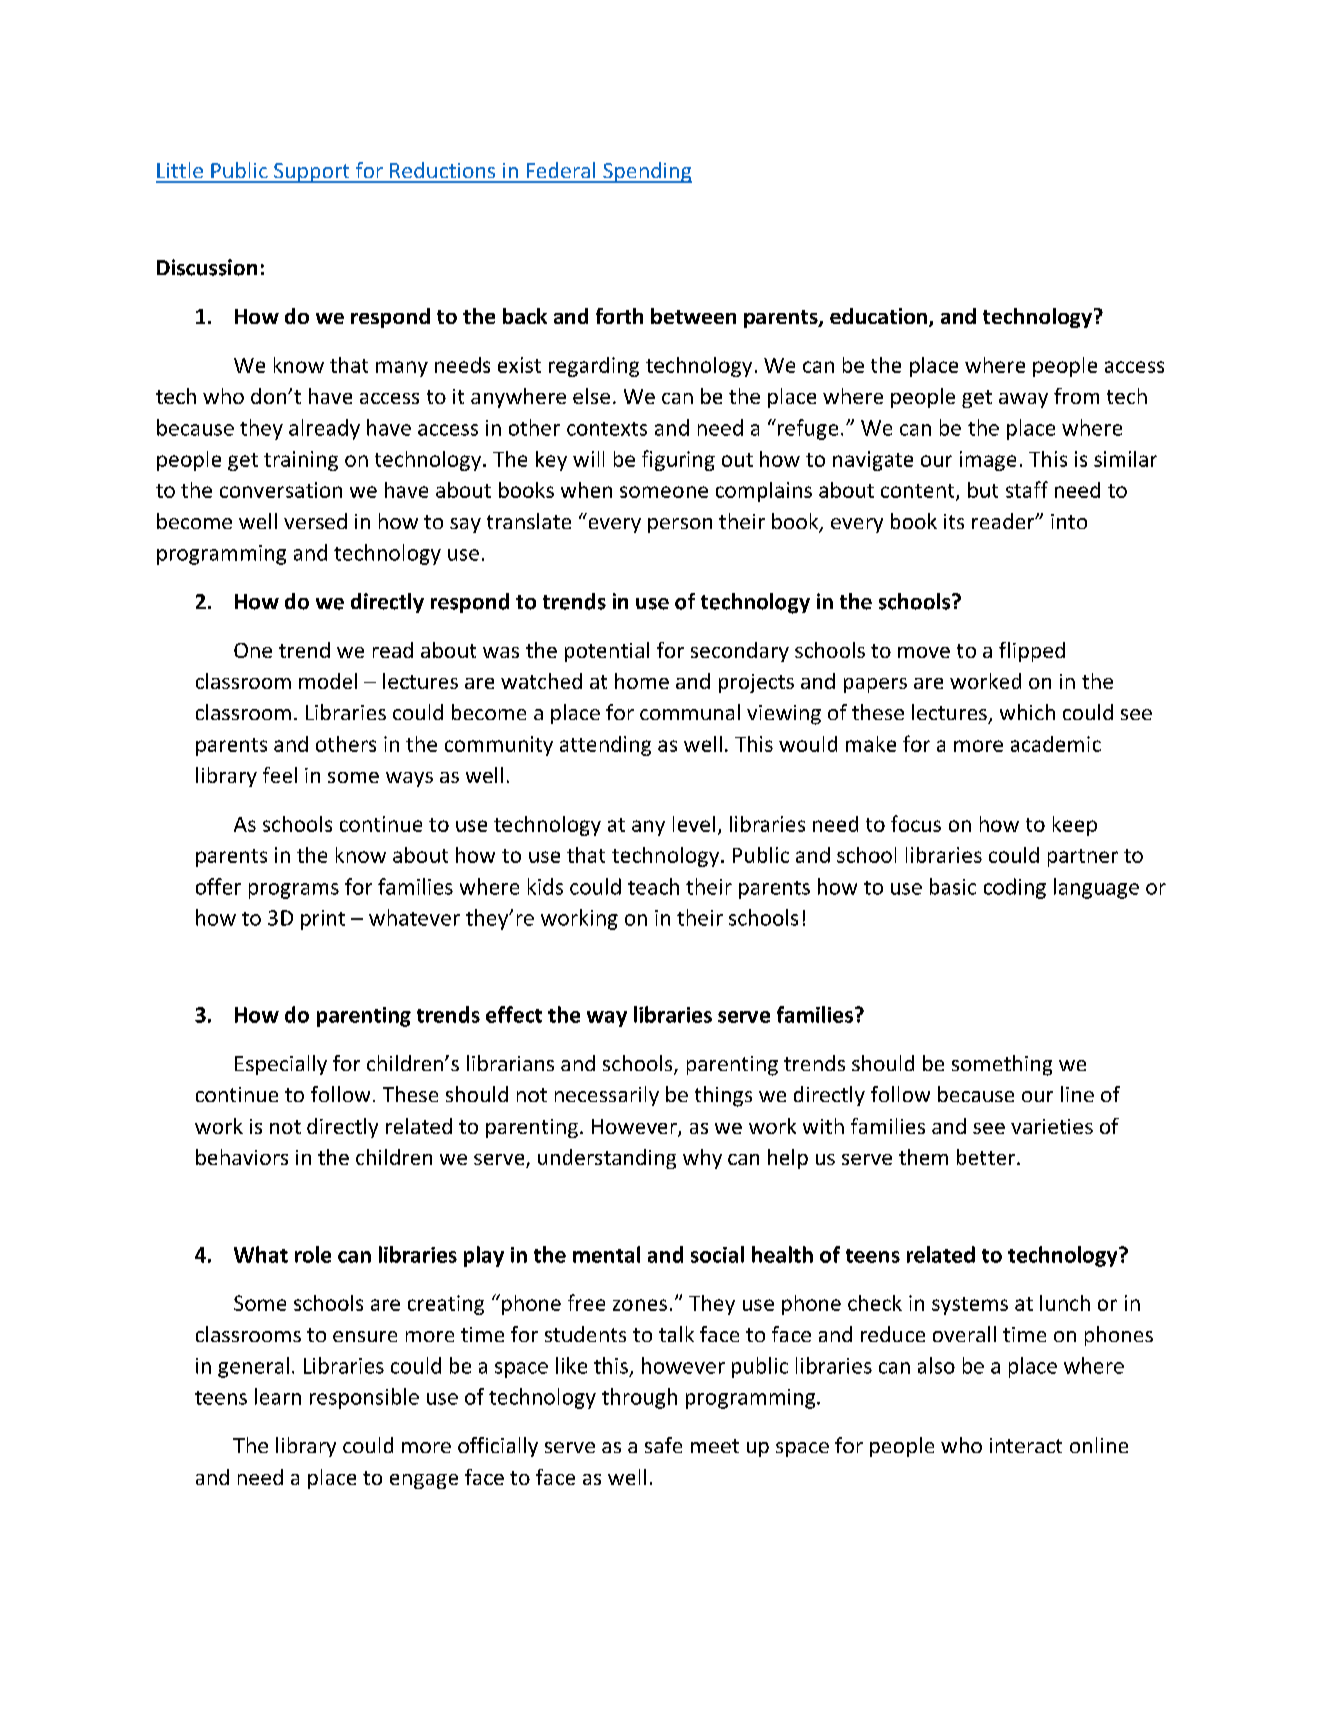 The height and width of the screenshot is (1711, 1322). I want to click on person, so click(680, 525).
